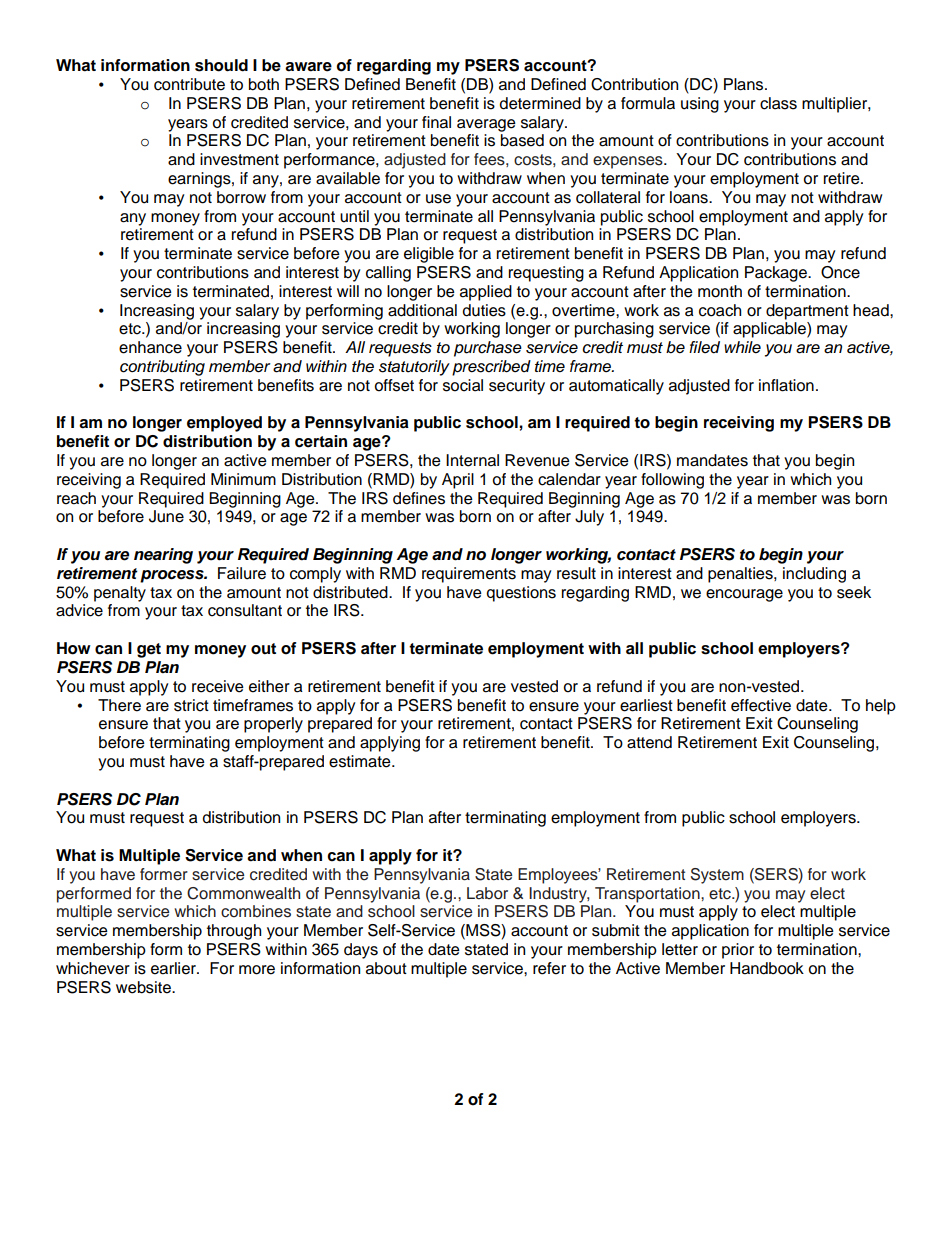  I want to click on borrow, so click(241, 197).
